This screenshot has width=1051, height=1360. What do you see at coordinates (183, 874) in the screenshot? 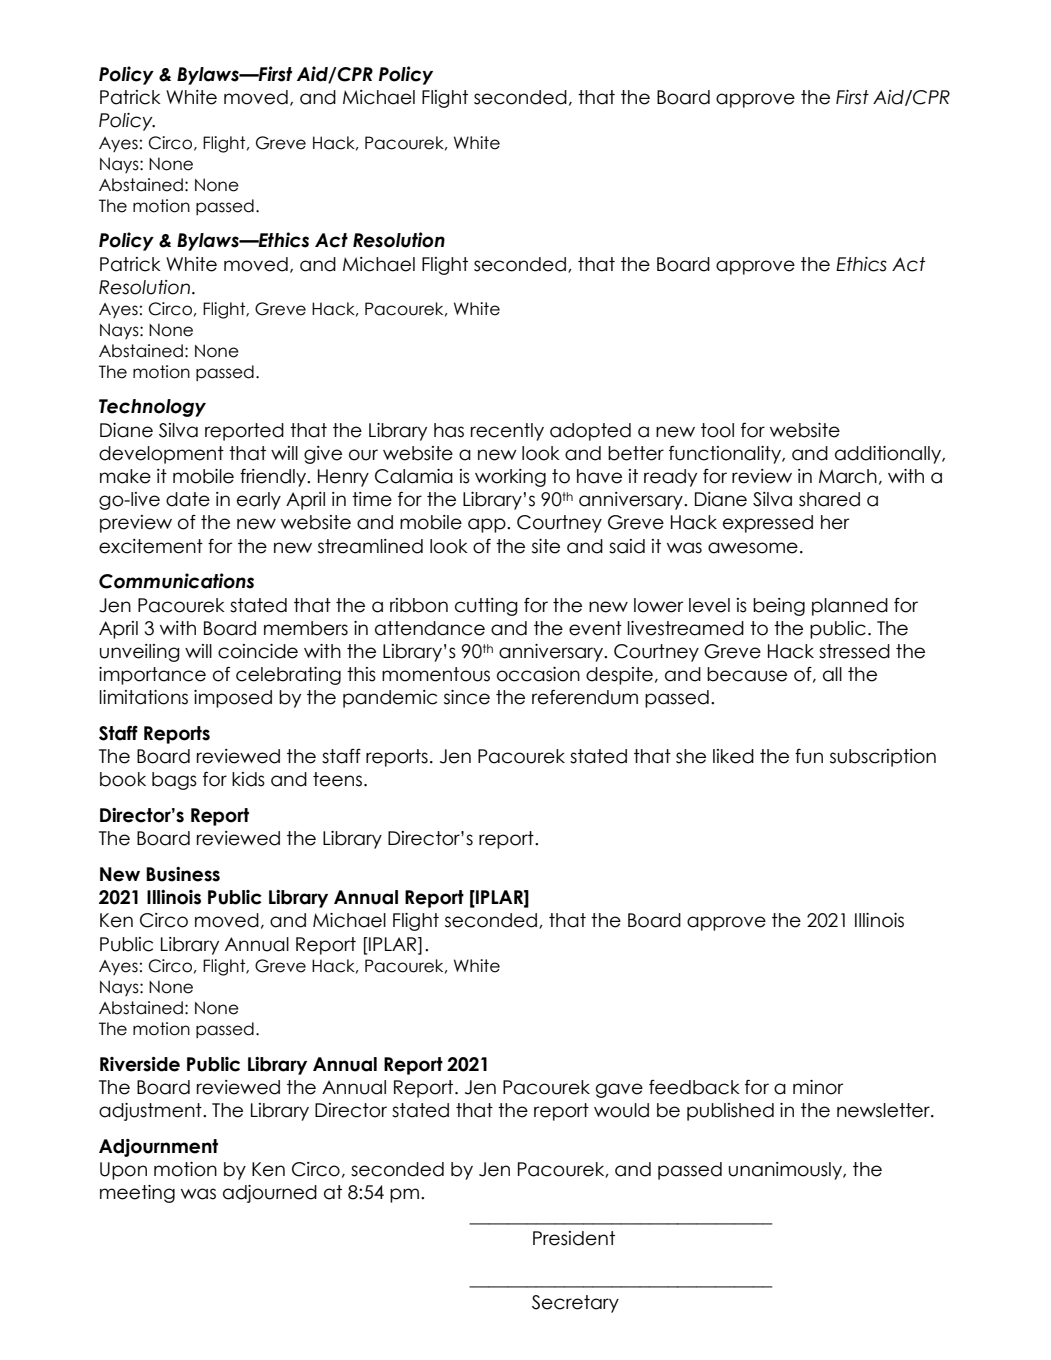
I see `Business` at bounding box center [183, 874].
